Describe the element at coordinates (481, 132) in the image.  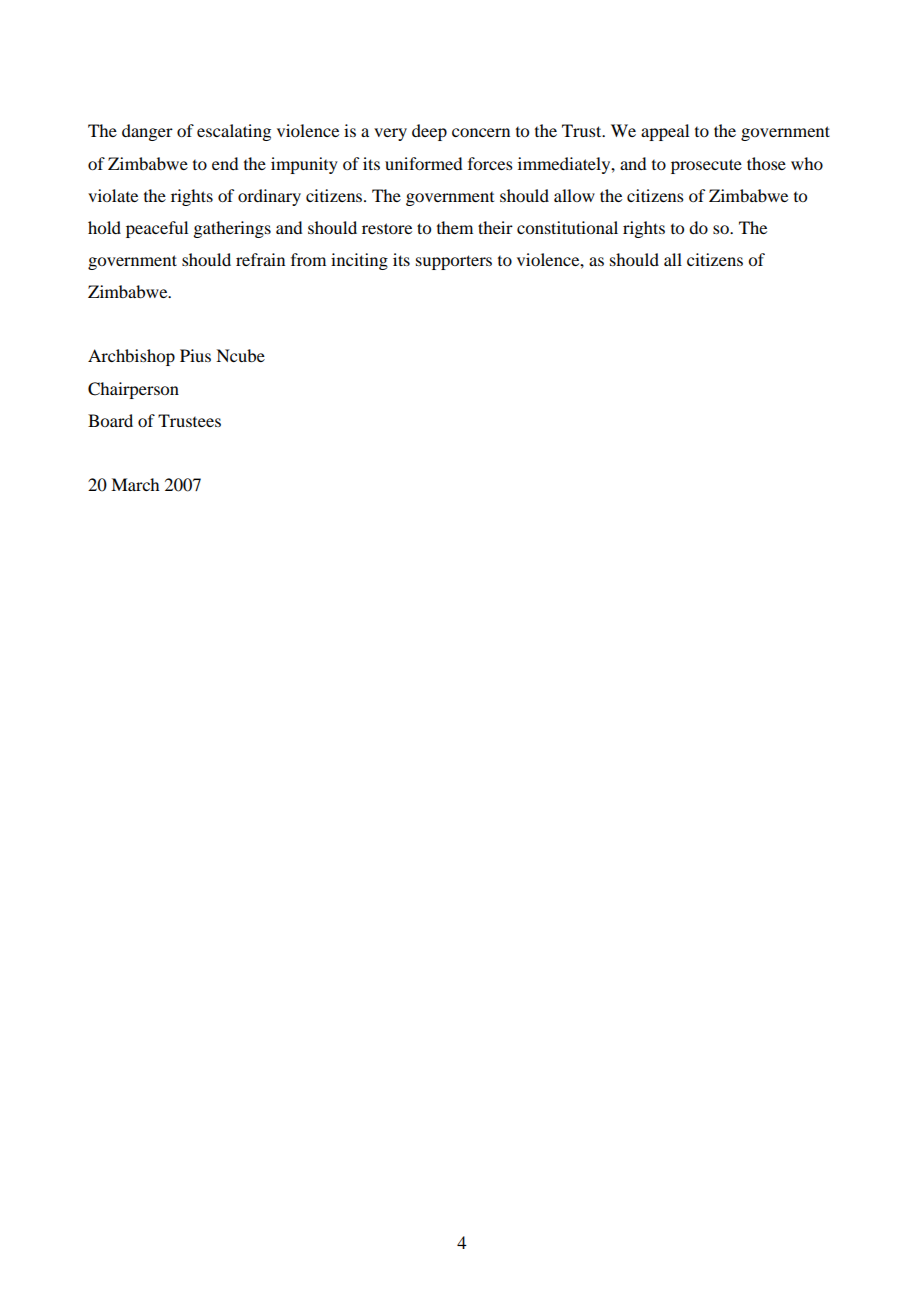
I see `concern` at that location.
